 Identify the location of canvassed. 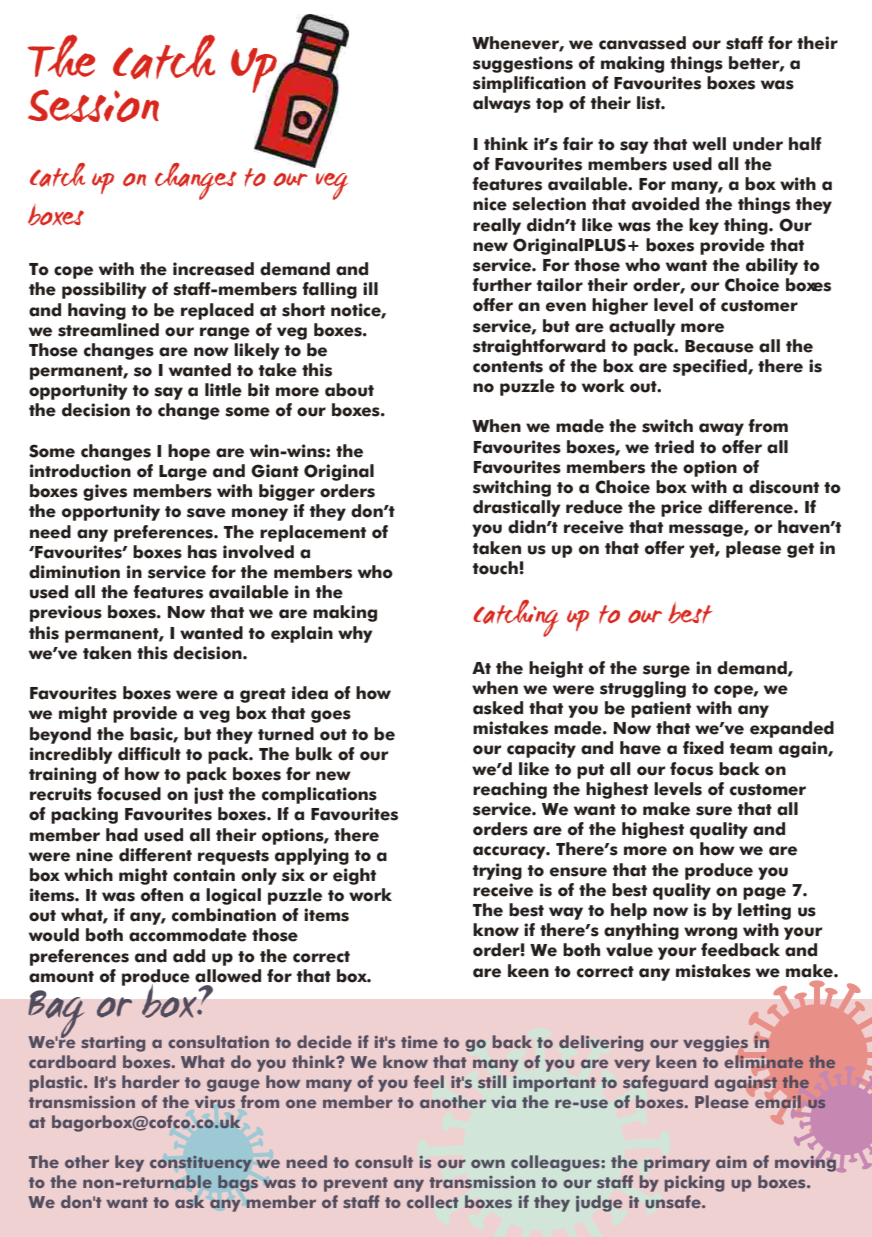
(642, 43).
